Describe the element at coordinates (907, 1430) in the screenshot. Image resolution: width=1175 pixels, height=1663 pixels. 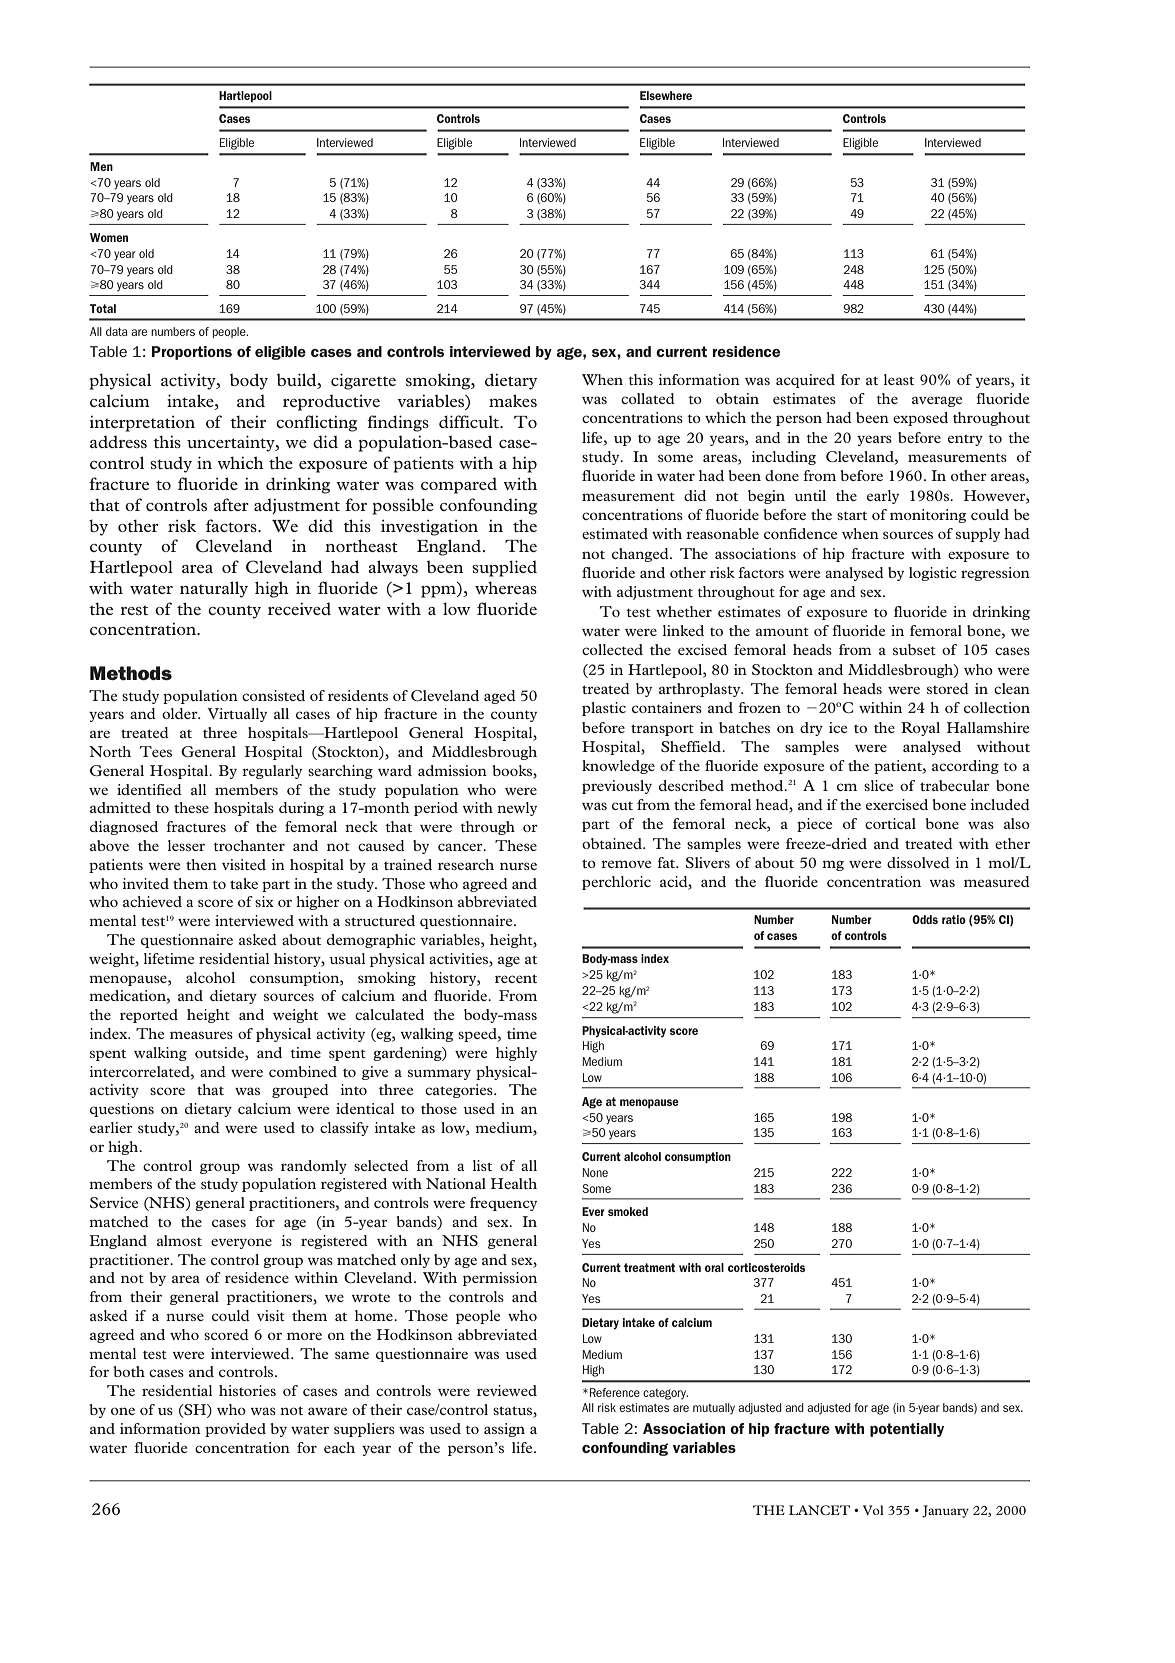
I see `potentially` at that location.
